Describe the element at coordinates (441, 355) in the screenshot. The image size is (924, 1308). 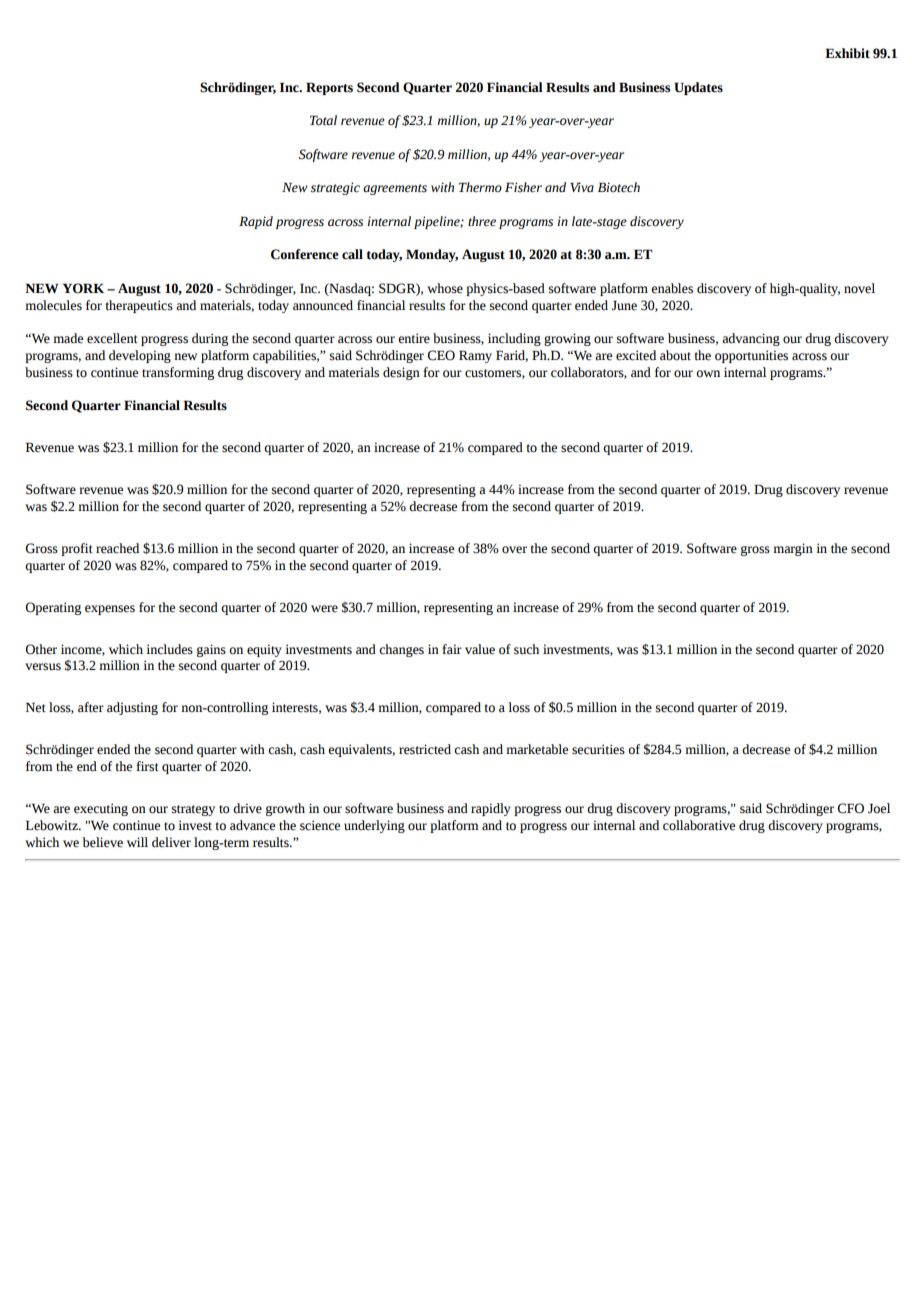
I see `CEO` at that location.
